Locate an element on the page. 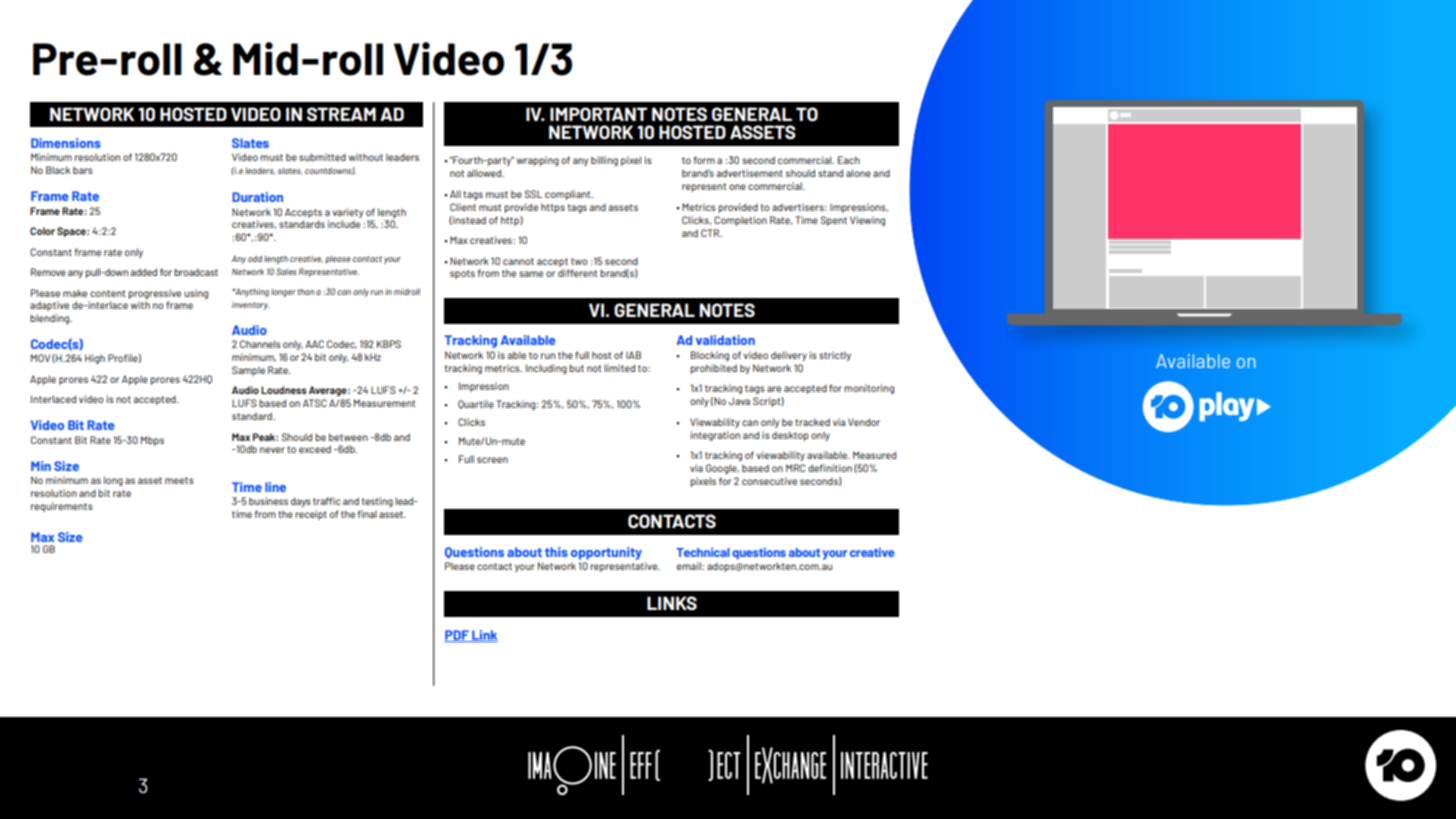 The width and height of the page is (1456, 819). Dimensions is located at coordinates (66, 143).
